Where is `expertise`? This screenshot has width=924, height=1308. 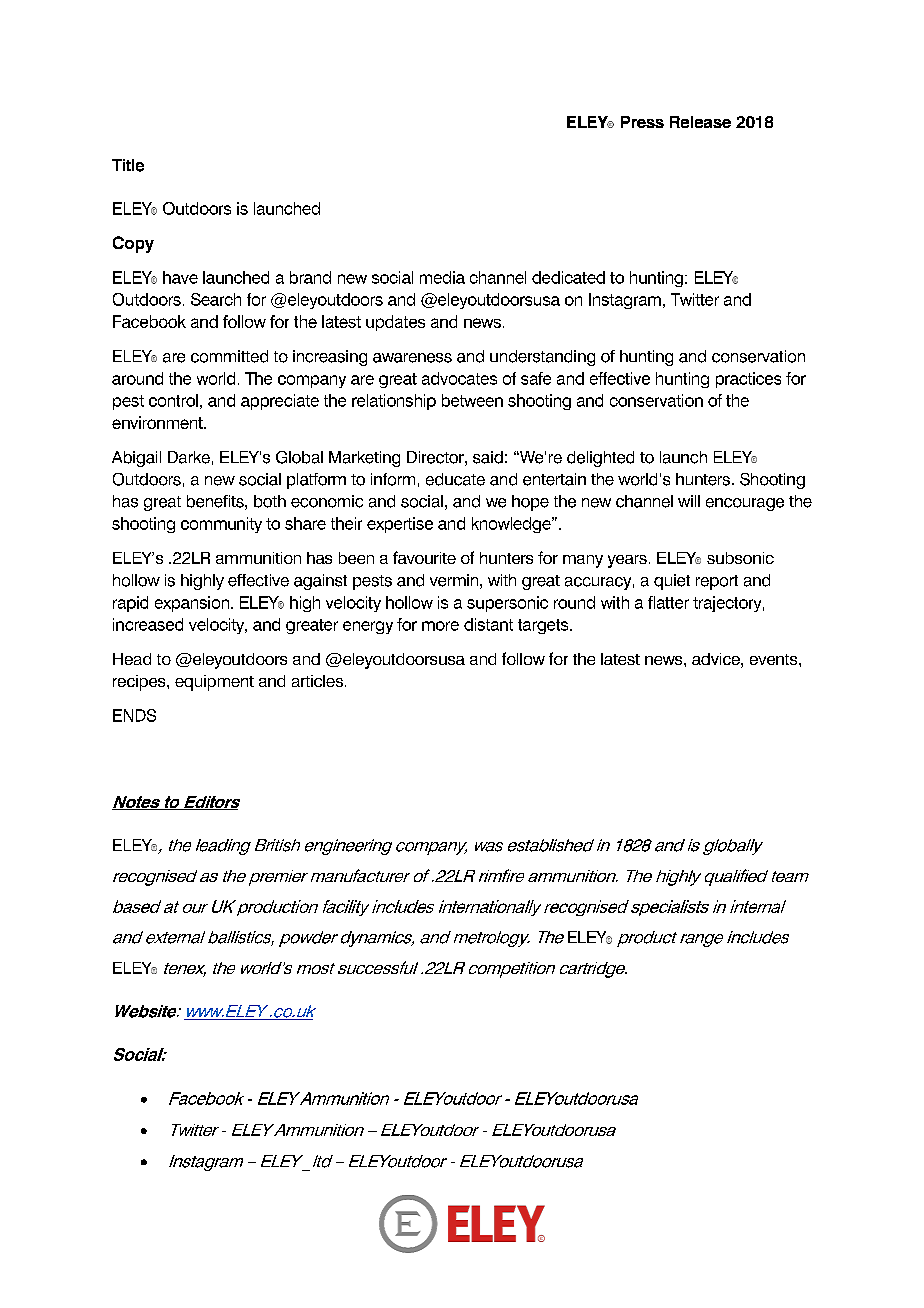
expertise is located at coordinates (400, 525).
